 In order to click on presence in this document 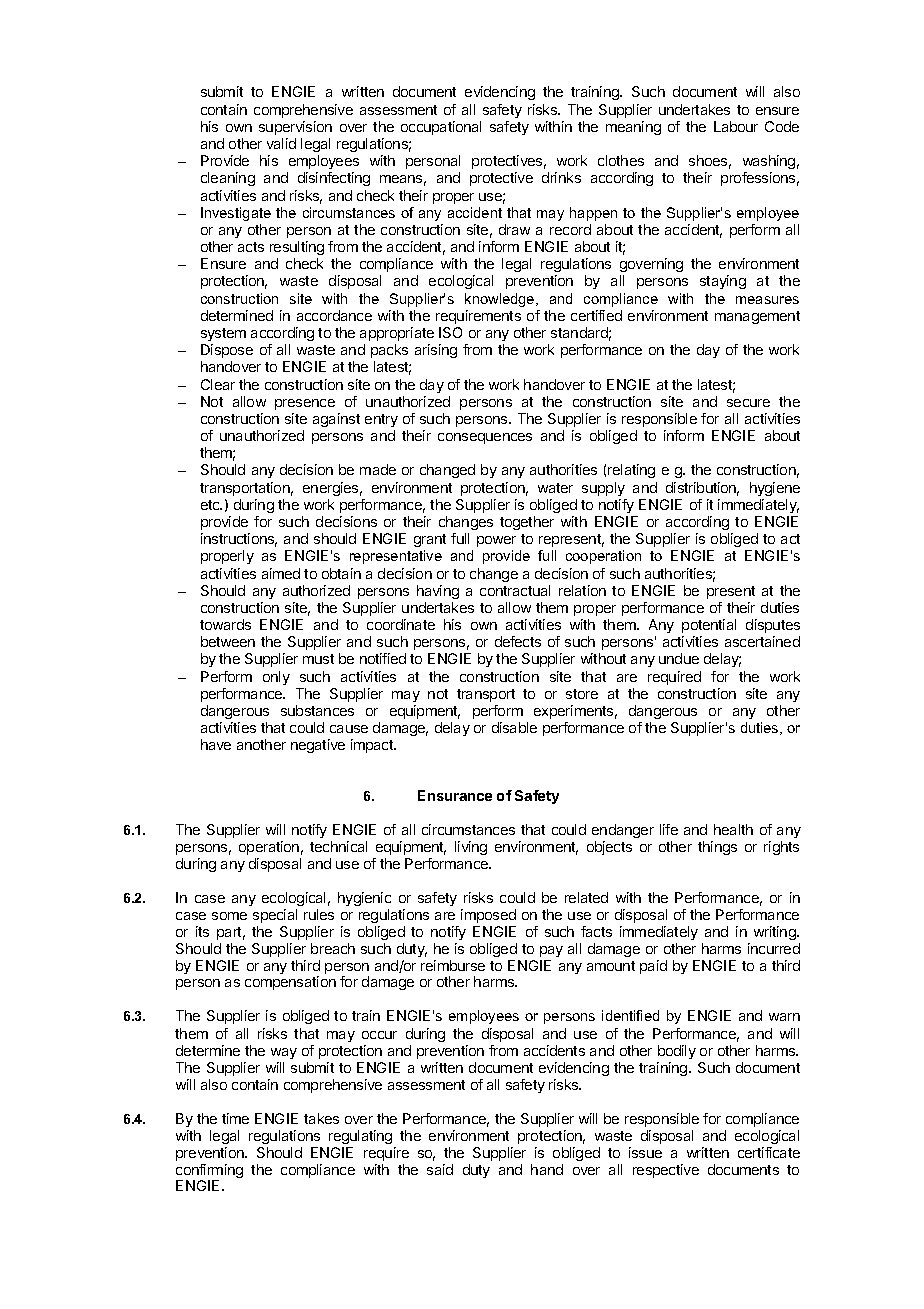, I will do `click(305, 404)`.
